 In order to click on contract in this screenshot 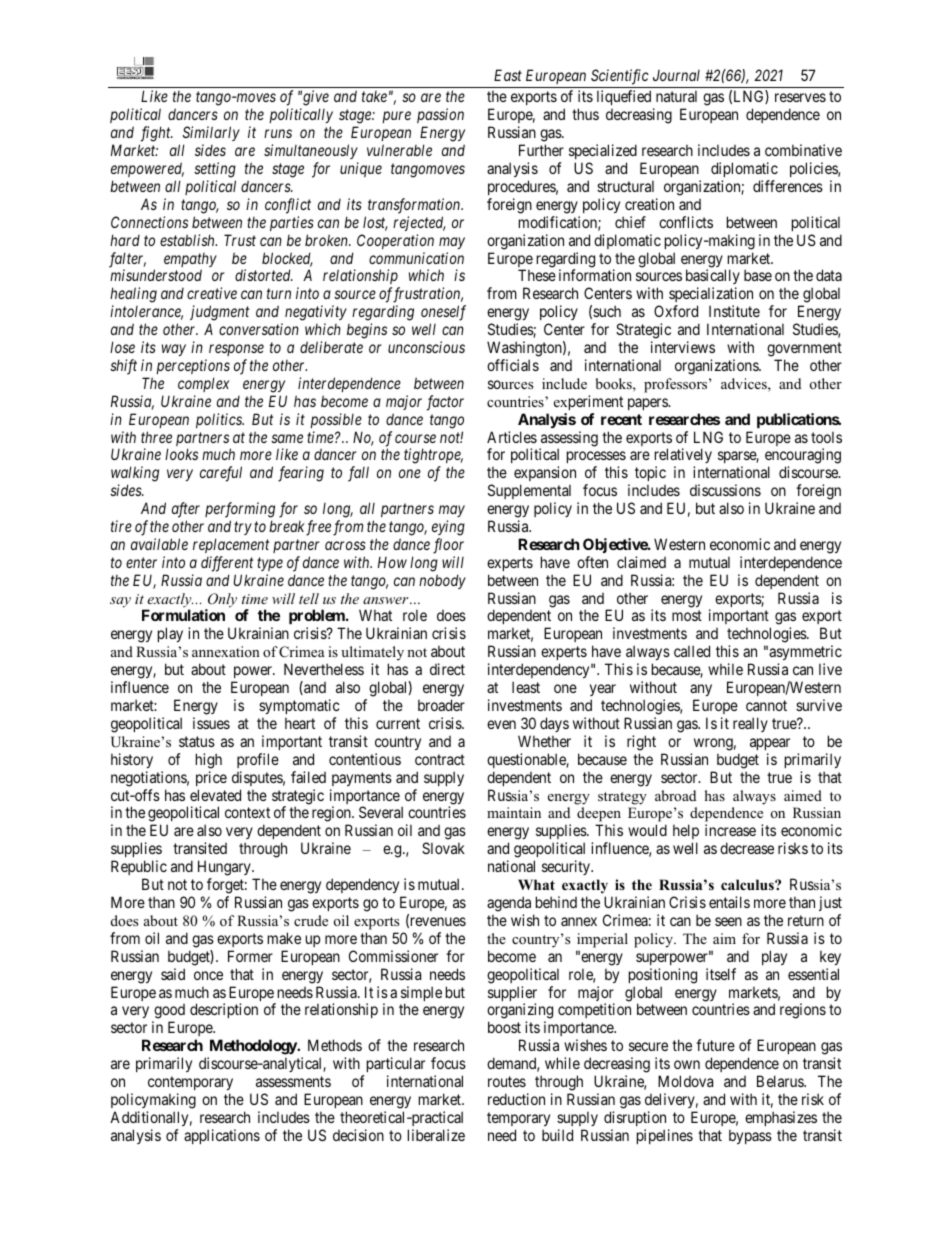, I will do `click(440, 759)`.
